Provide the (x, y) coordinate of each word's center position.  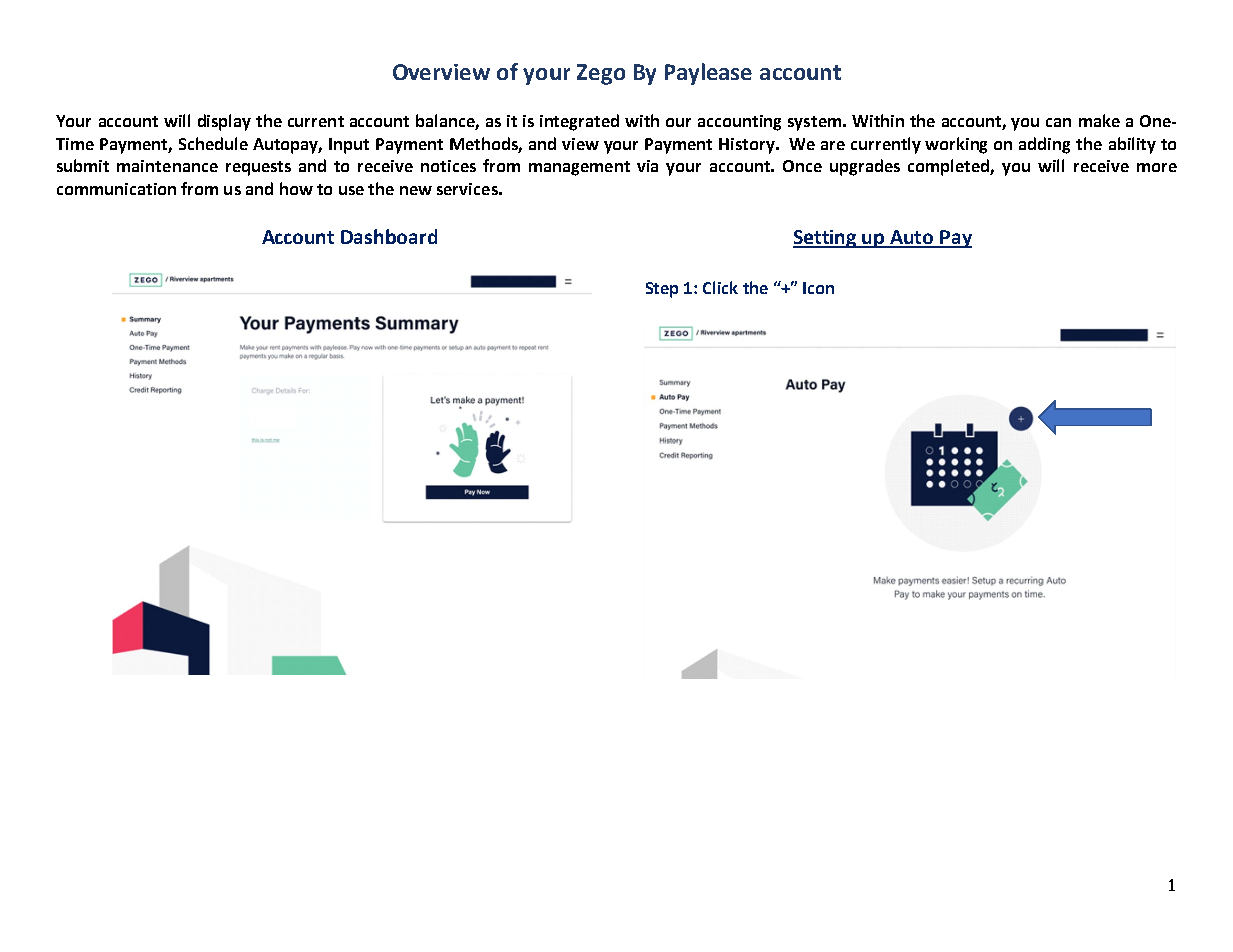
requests (258, 168)
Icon (818, 288)
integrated (579, 122)
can (1058, 122)
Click (720, 287)
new (416, 190)
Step (662, 290)
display (224, 122)
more (1157, 167)
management (579, 168)
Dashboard (389, 236)
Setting (826, 239)
